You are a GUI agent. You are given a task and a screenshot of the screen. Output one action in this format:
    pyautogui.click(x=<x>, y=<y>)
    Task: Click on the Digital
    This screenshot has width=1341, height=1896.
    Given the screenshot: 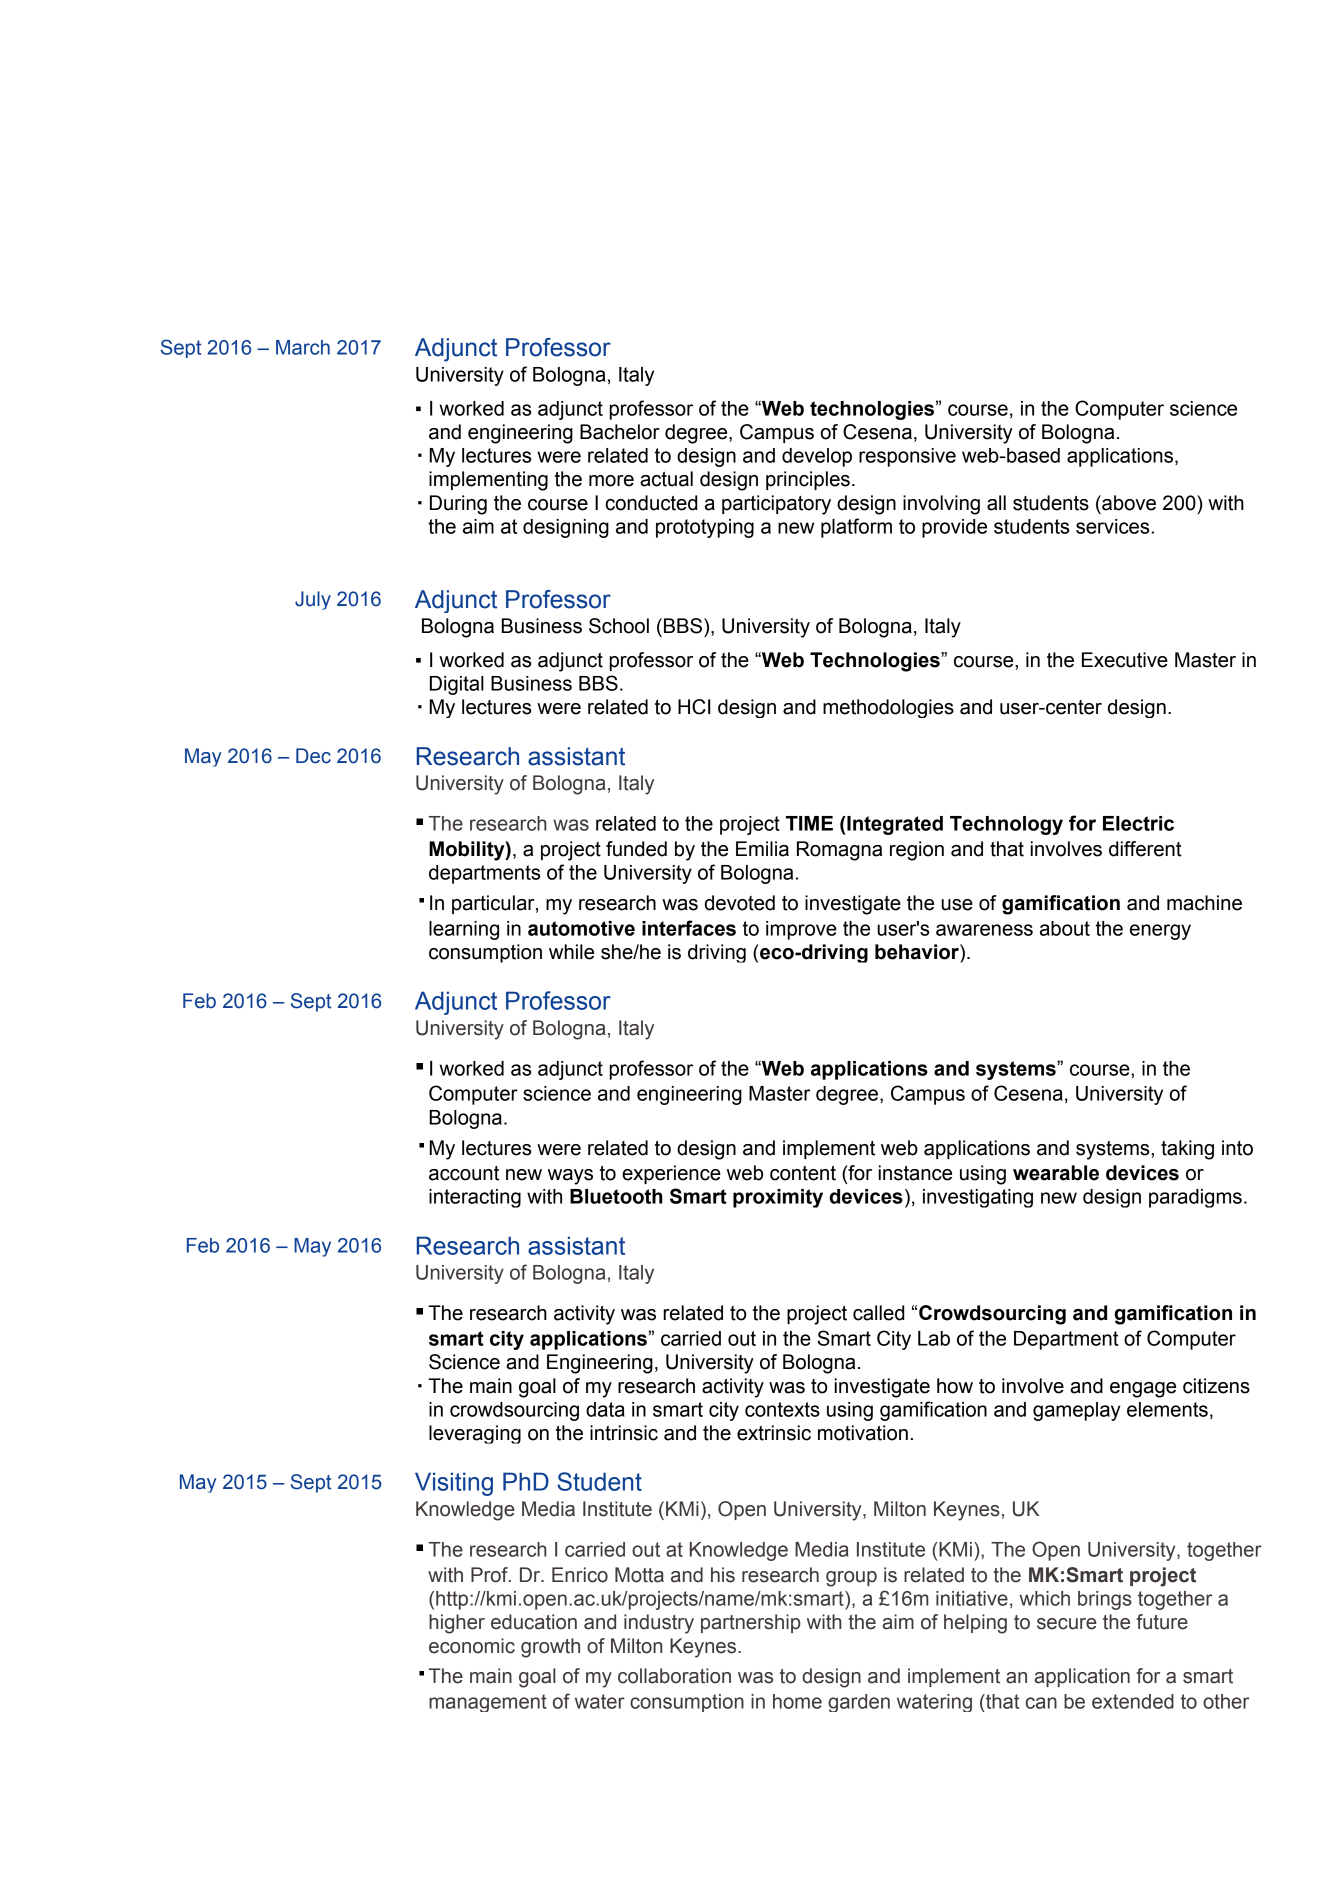 What is the action you would take?
    pyautogui.click(x=457, y=685)
